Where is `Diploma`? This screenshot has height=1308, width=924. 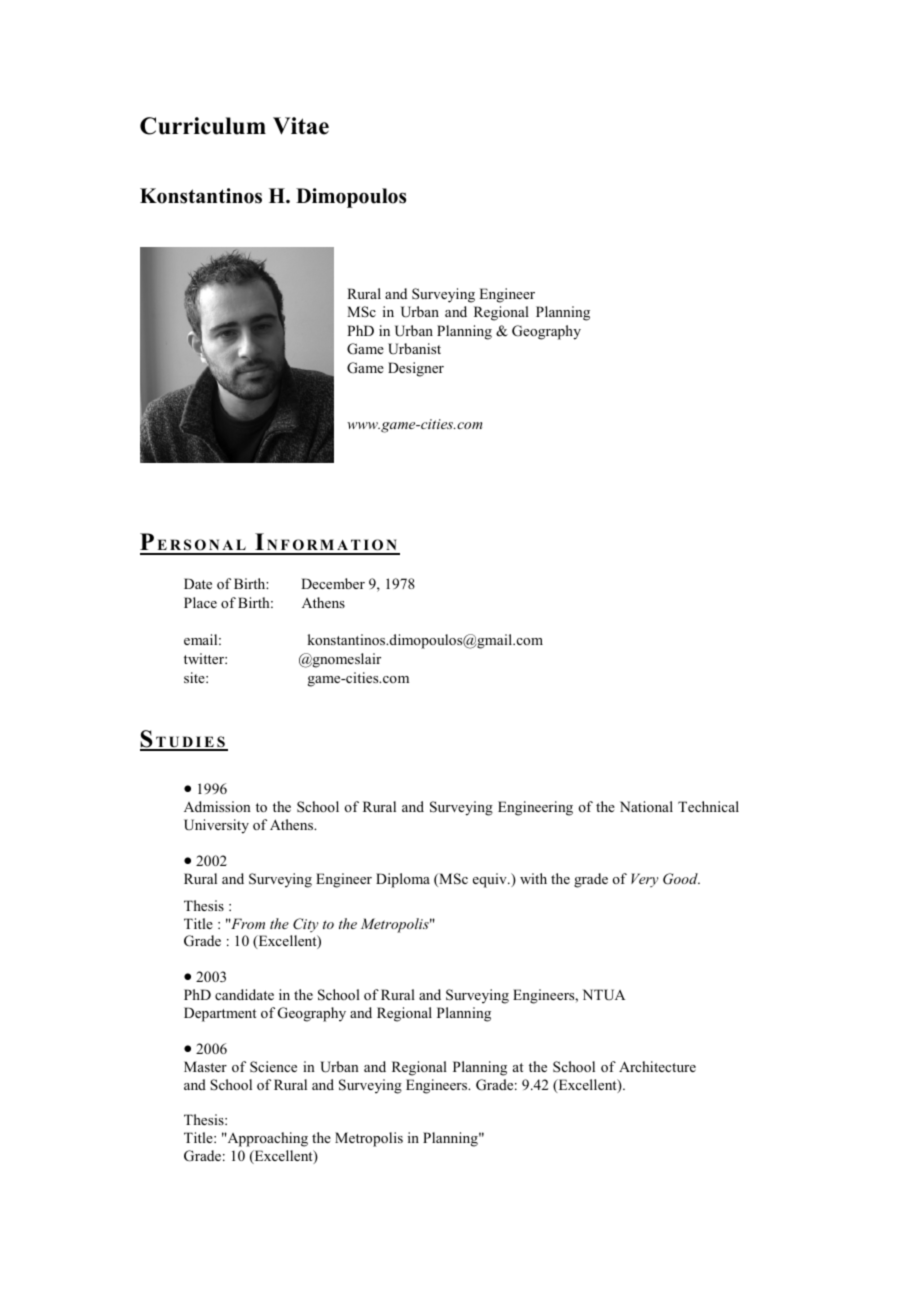
Diploma is located at coordinates (403, 880).
